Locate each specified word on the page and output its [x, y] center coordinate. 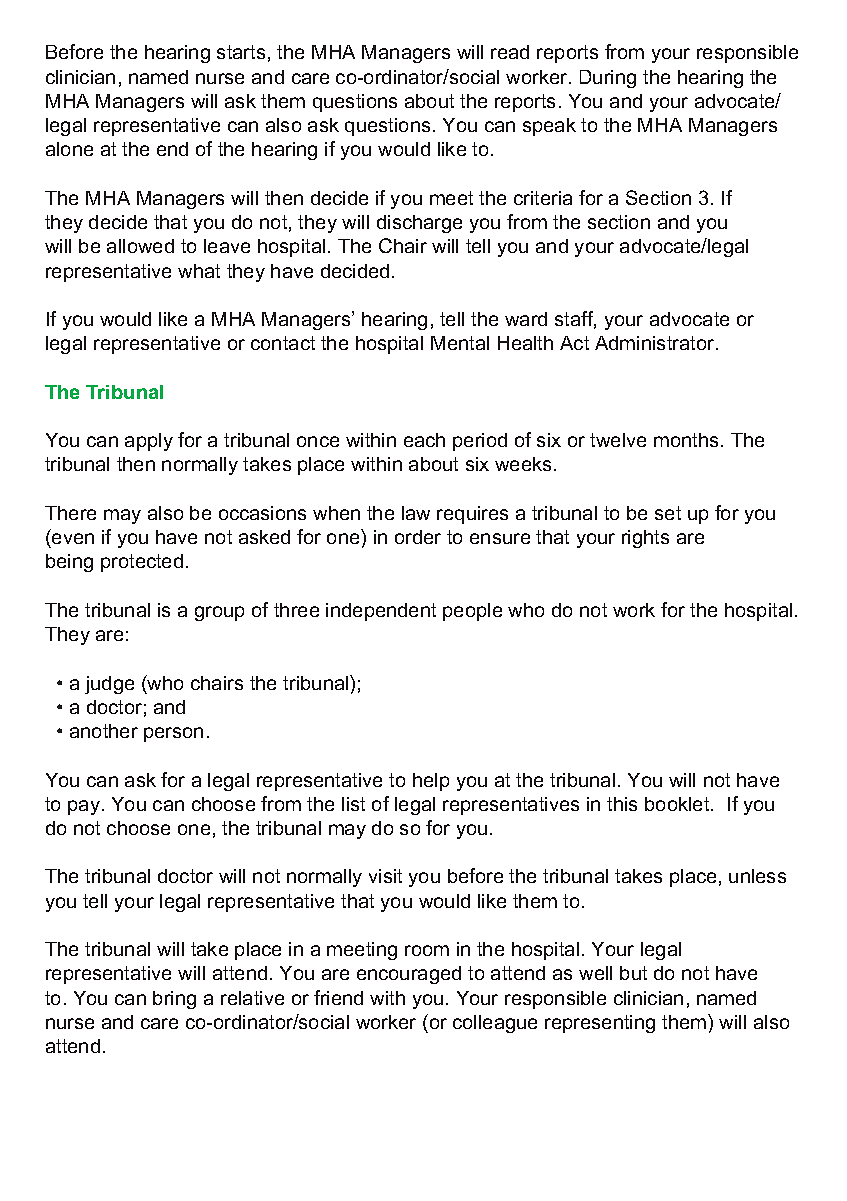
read [510, 52]
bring [174, 1000]
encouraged [409, 975]
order [418, 537]
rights [645, 539]
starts [241, 52]
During [608, 79]
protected [142, 563]
